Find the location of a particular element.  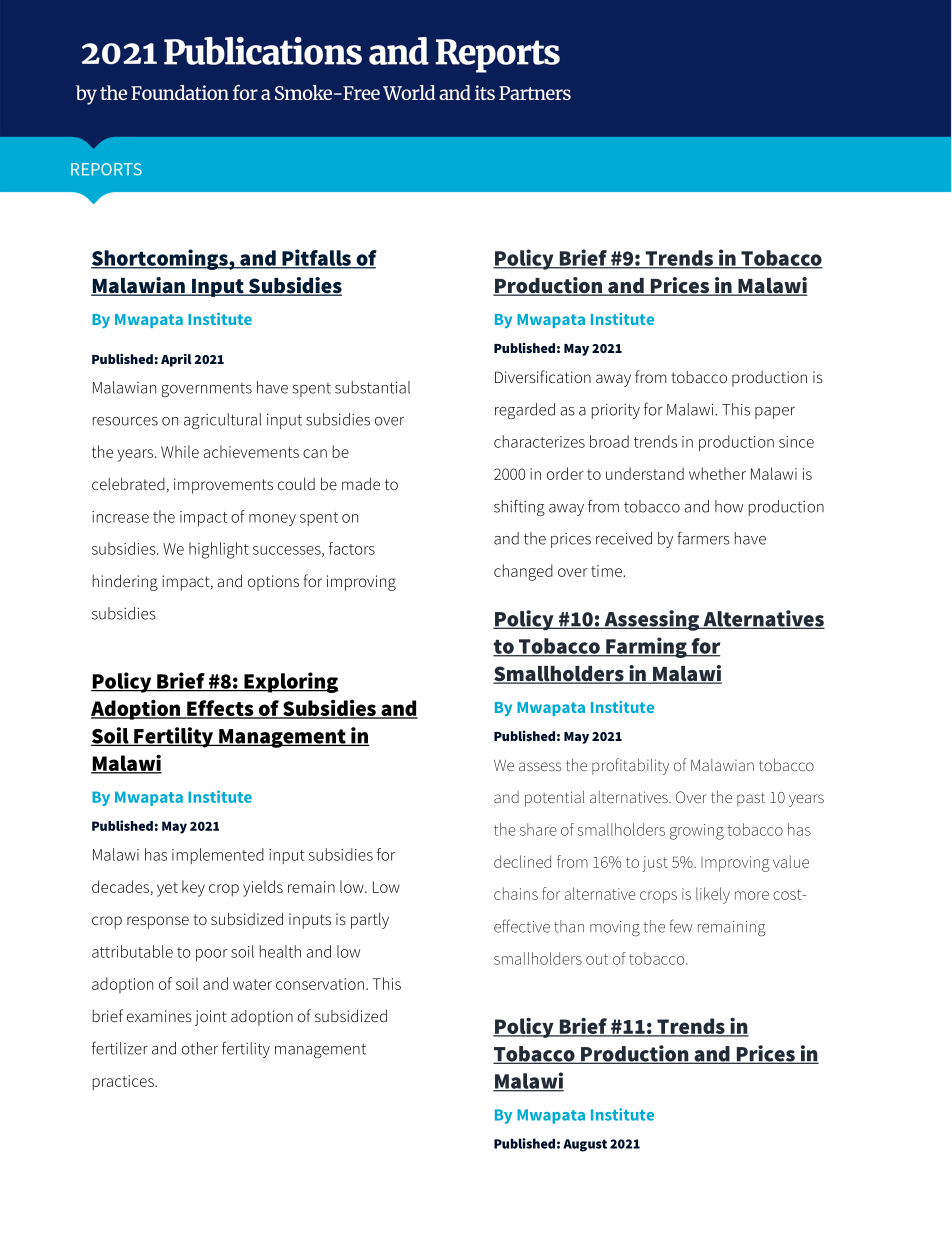

implemented is located at coordinates (218, 856).
